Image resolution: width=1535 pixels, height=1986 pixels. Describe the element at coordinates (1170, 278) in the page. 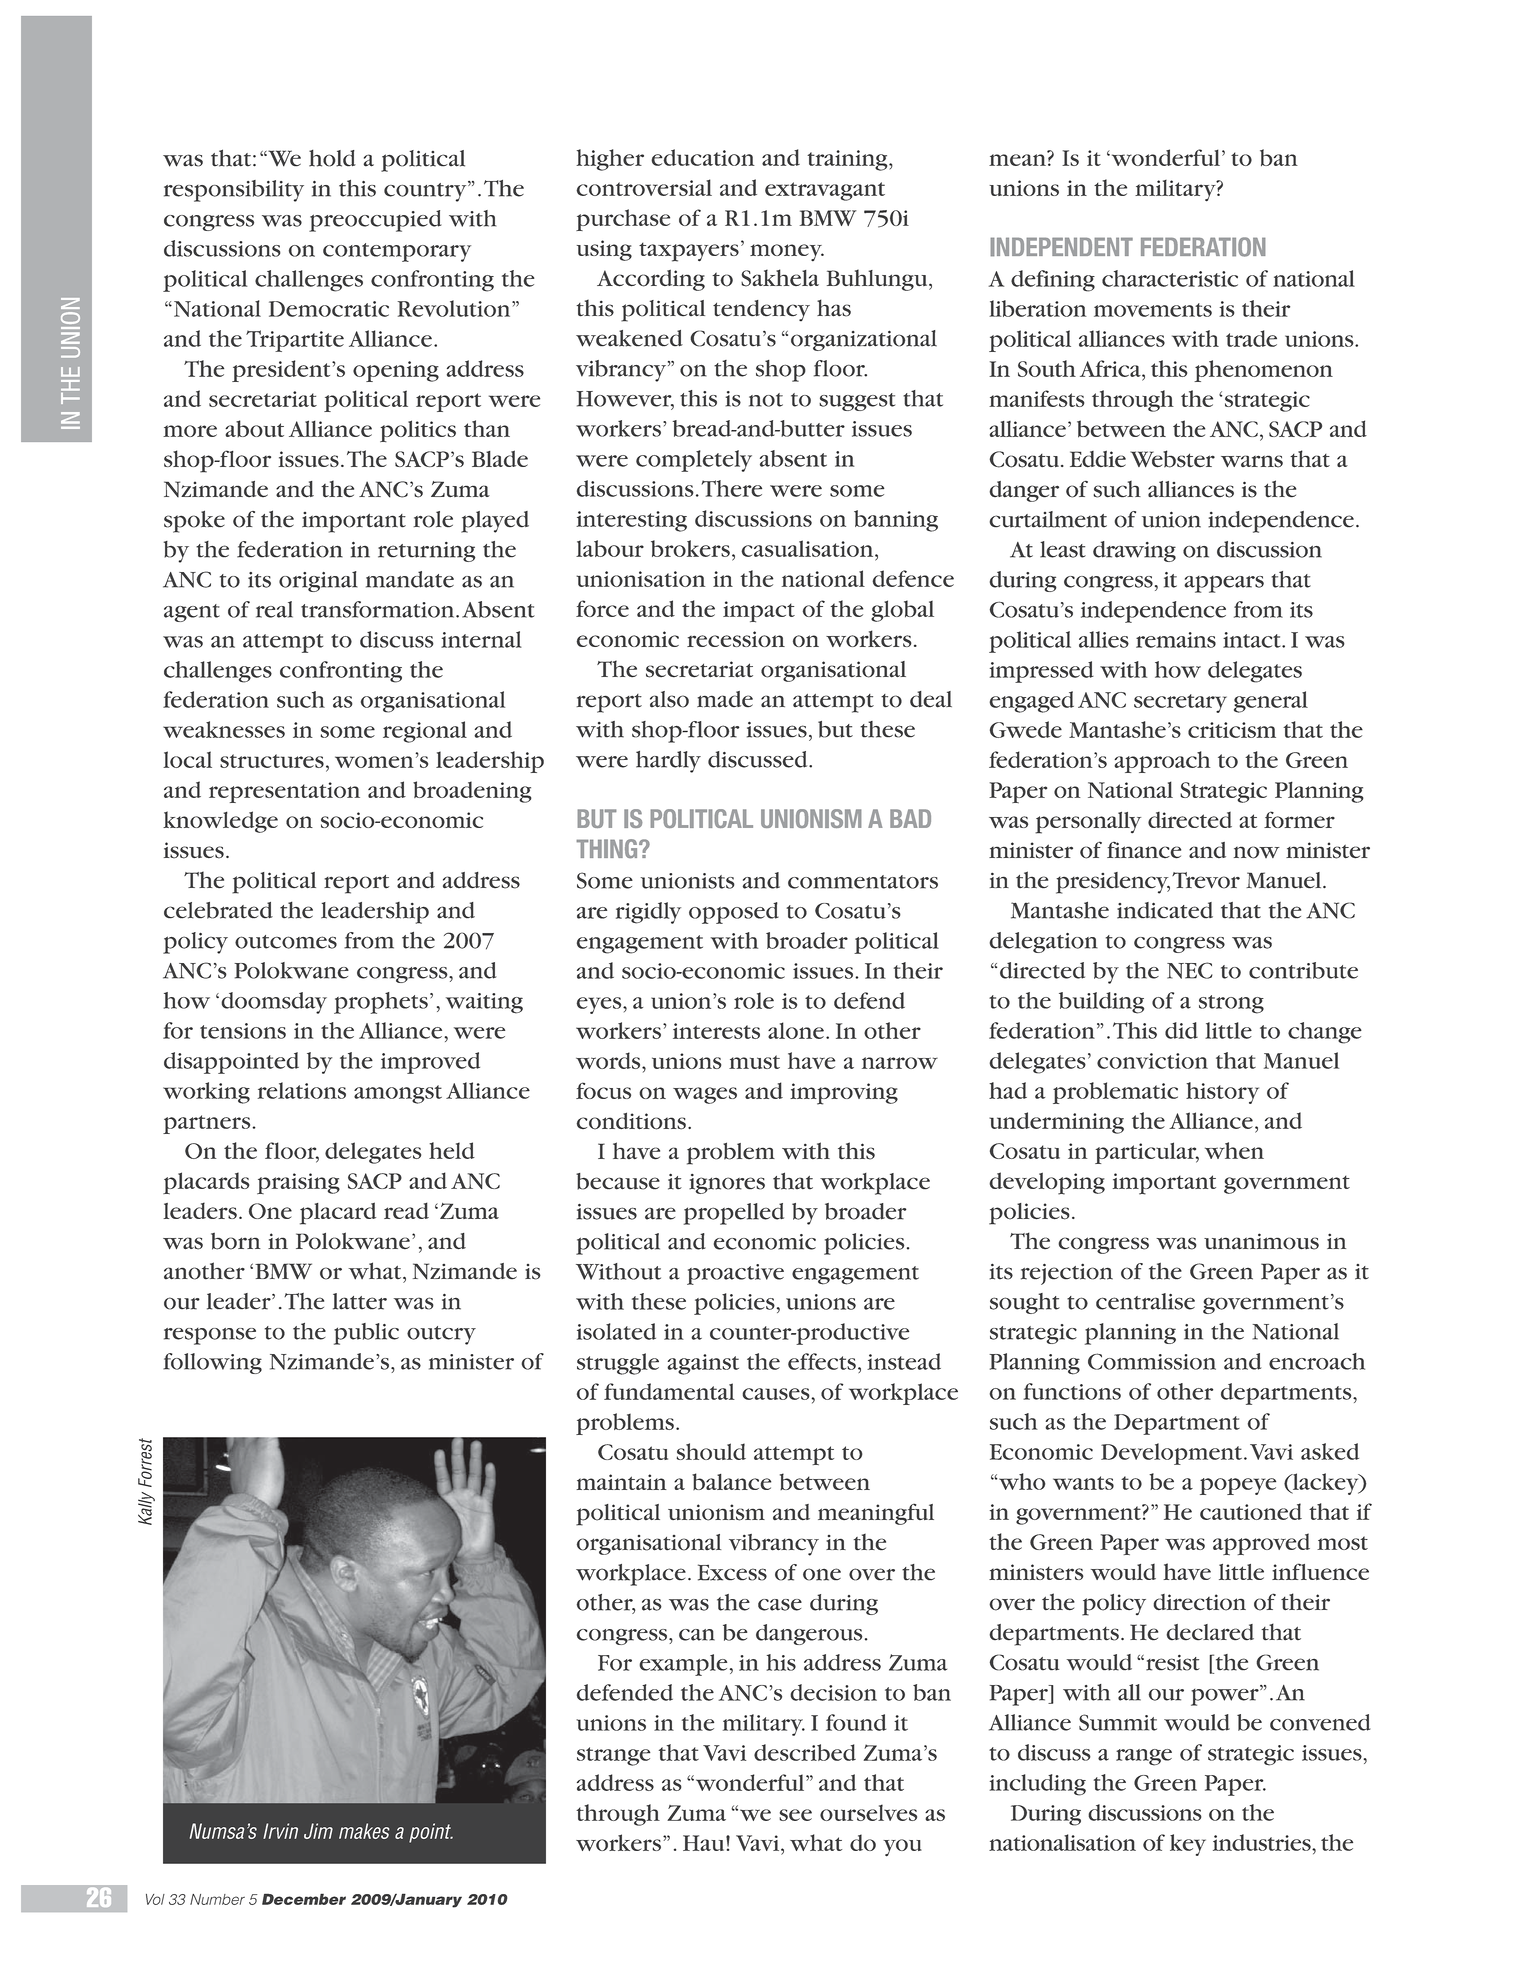

I see `characteristic` at that location.
